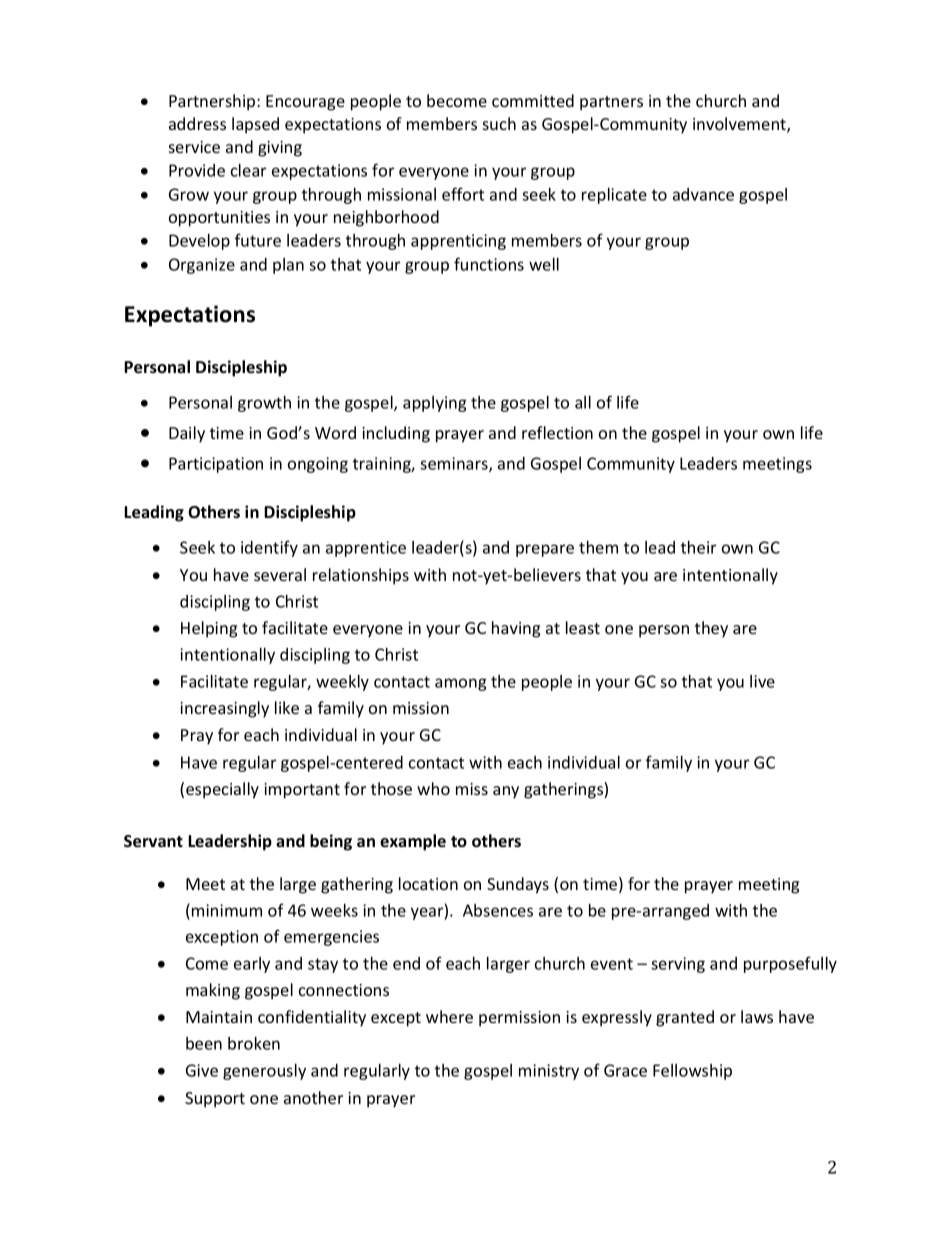  What do you see at coordinates (222, 790) in the document?
I see `especially` at bounding box center [222, 790].
